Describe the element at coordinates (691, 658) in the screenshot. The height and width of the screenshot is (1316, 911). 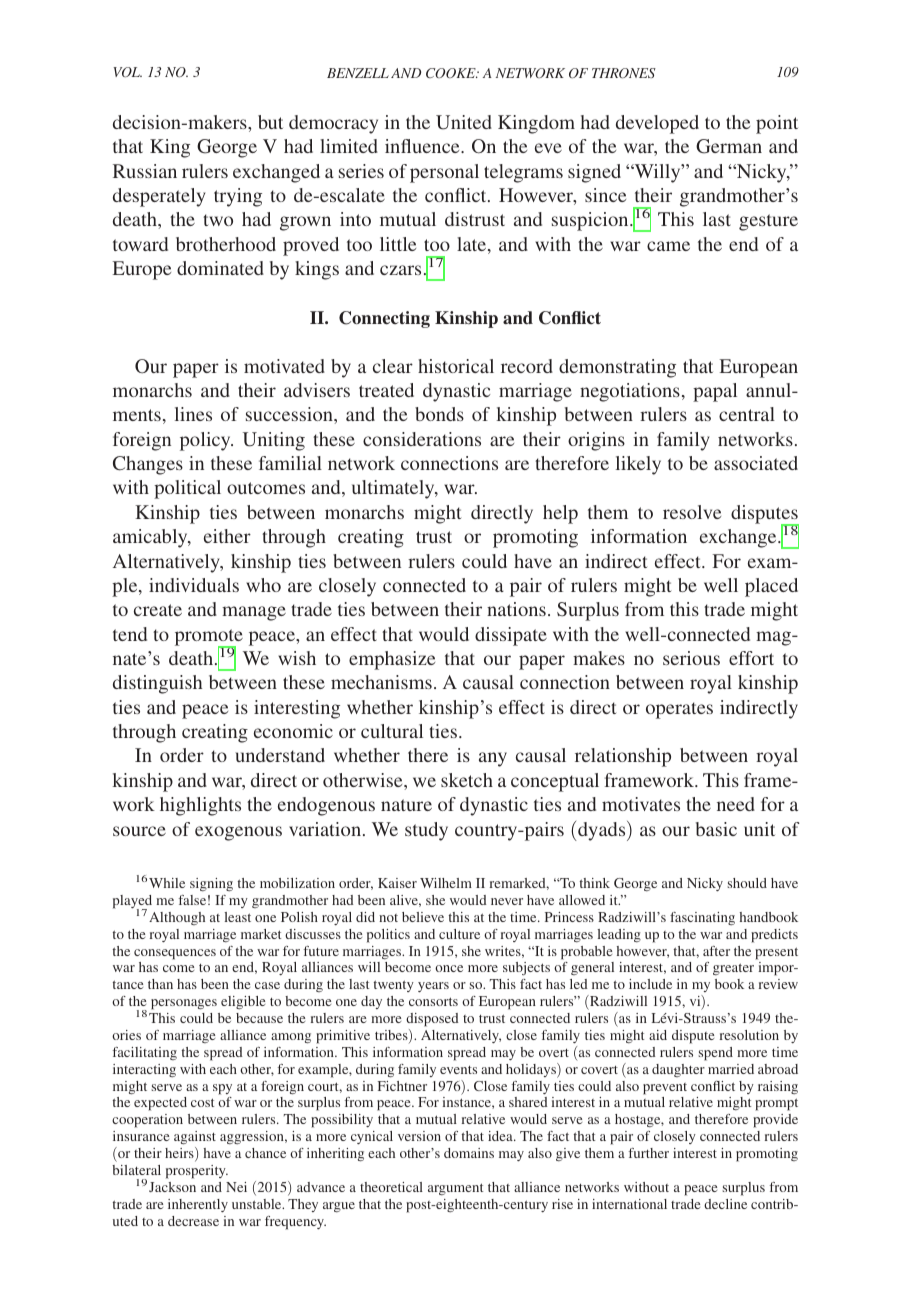
I see `serious` at that location.
